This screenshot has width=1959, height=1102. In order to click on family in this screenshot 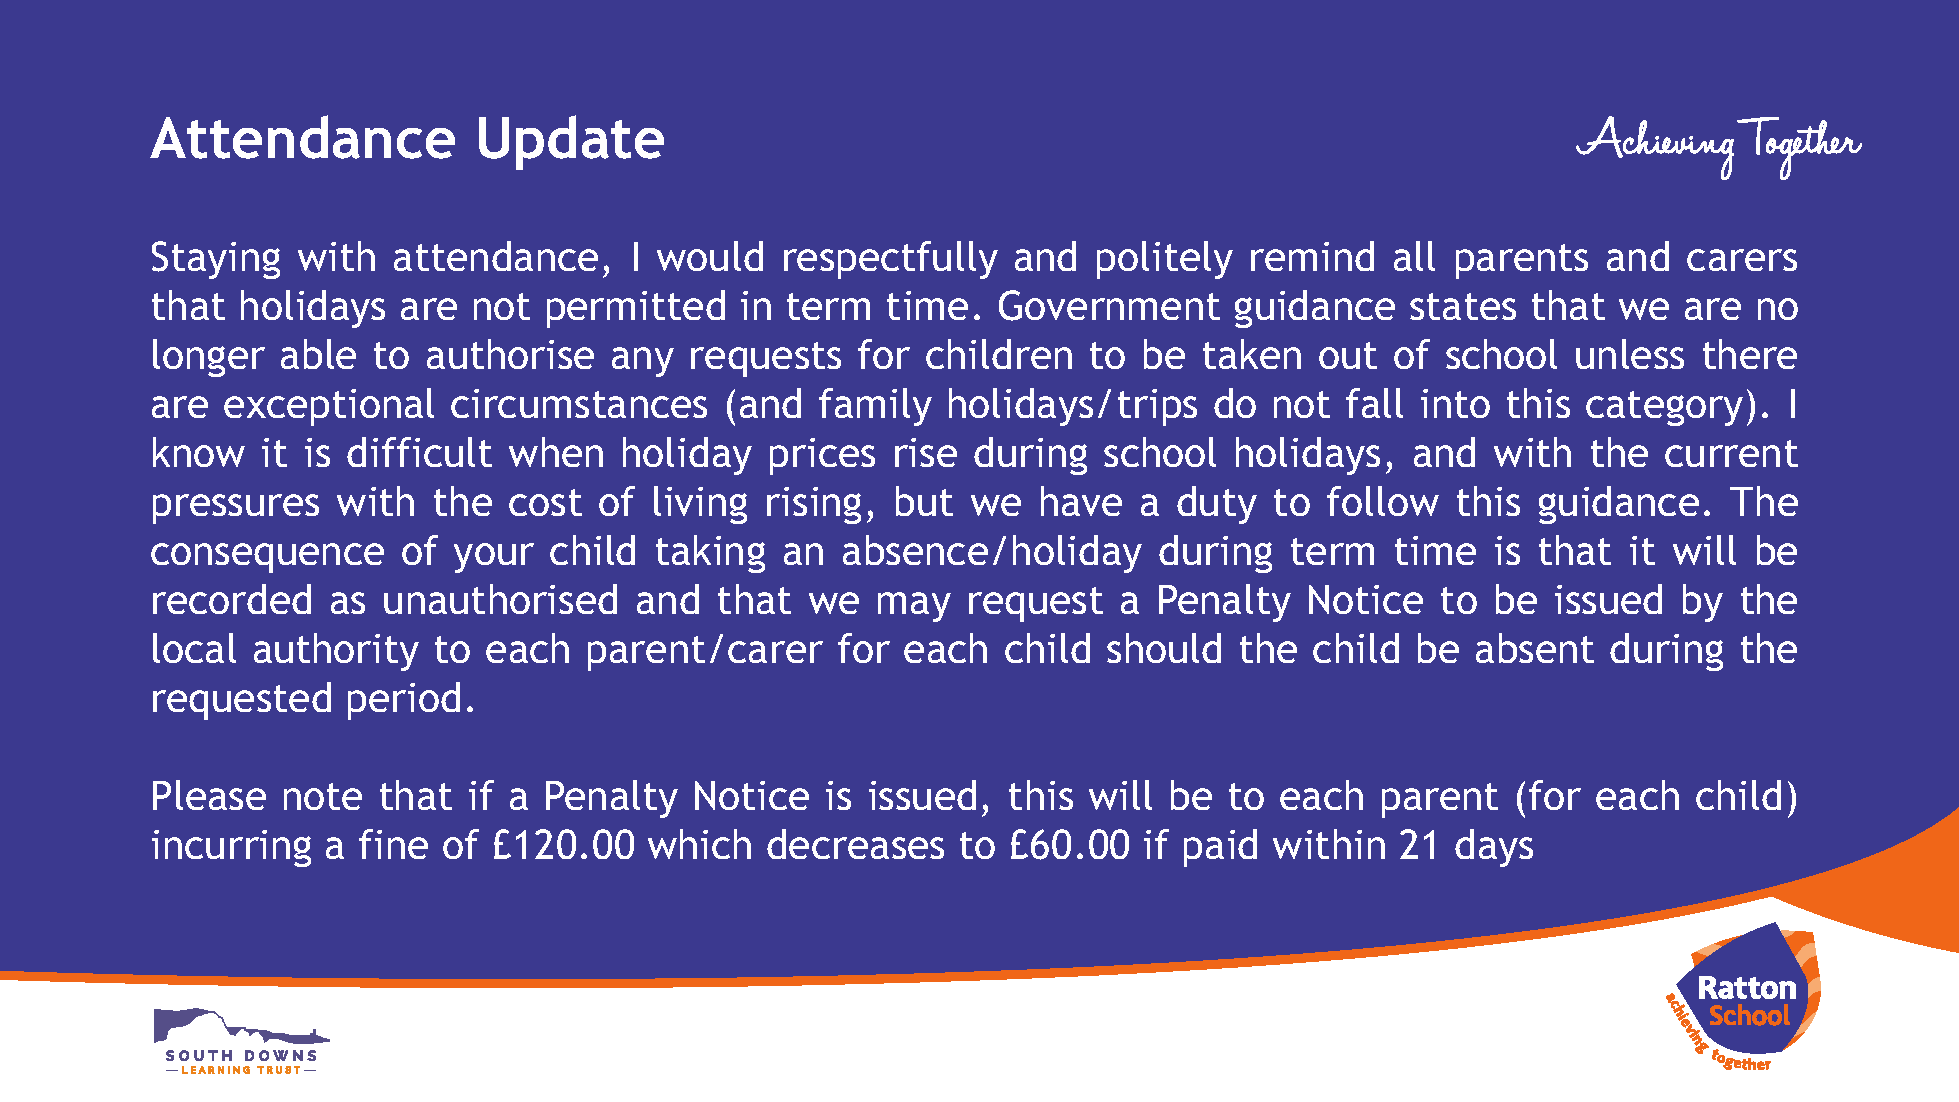, I will do `click(875, 407)`.
